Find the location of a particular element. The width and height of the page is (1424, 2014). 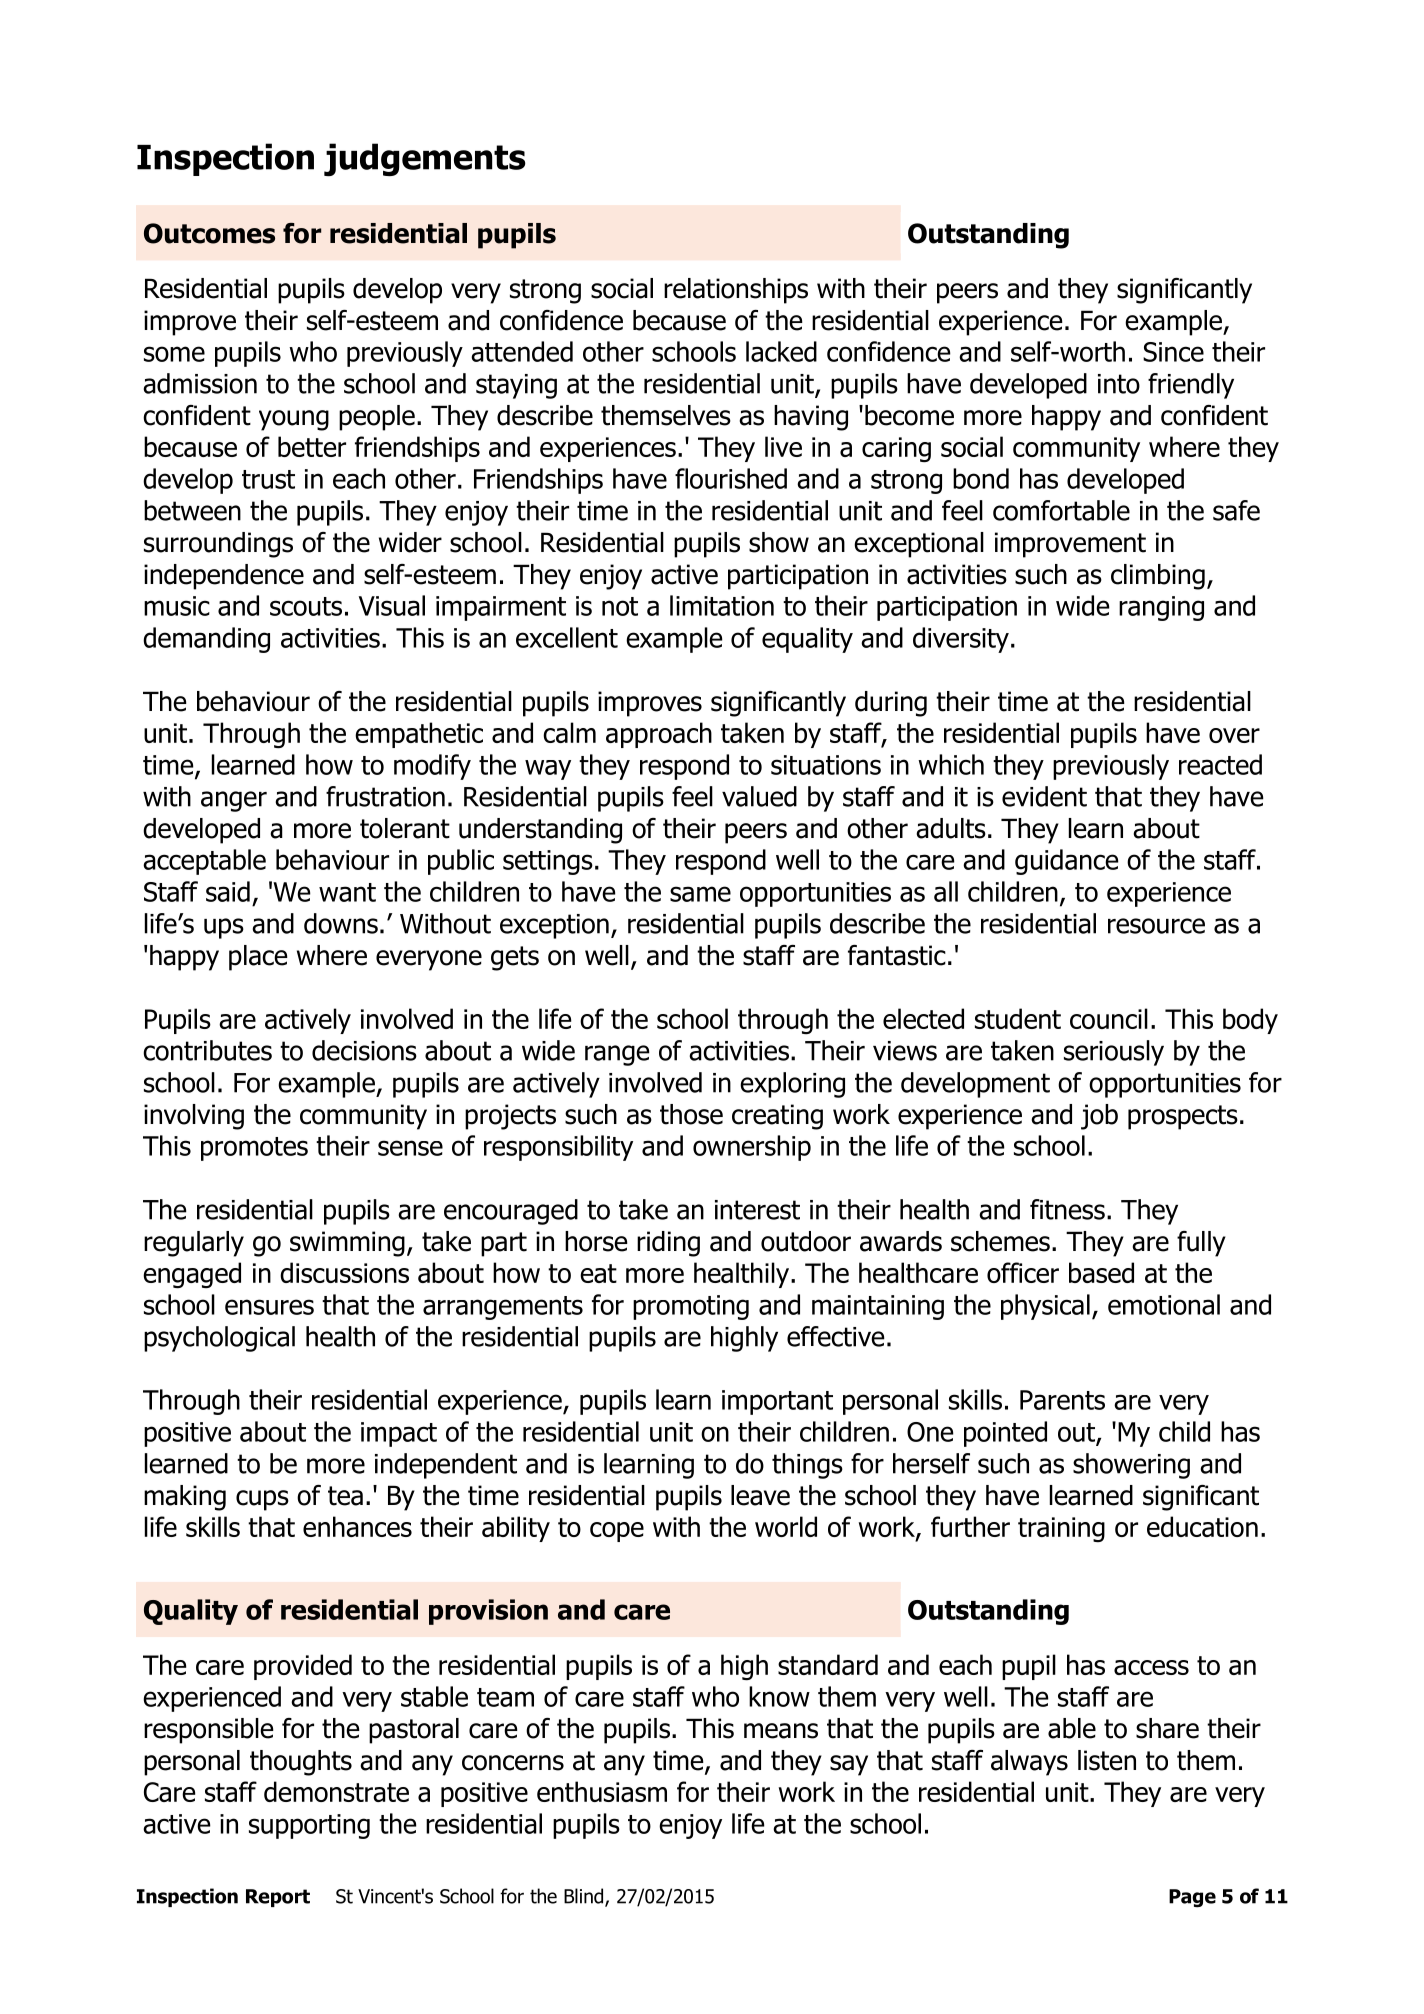

supporting is located at coordinates (309, 1826).
